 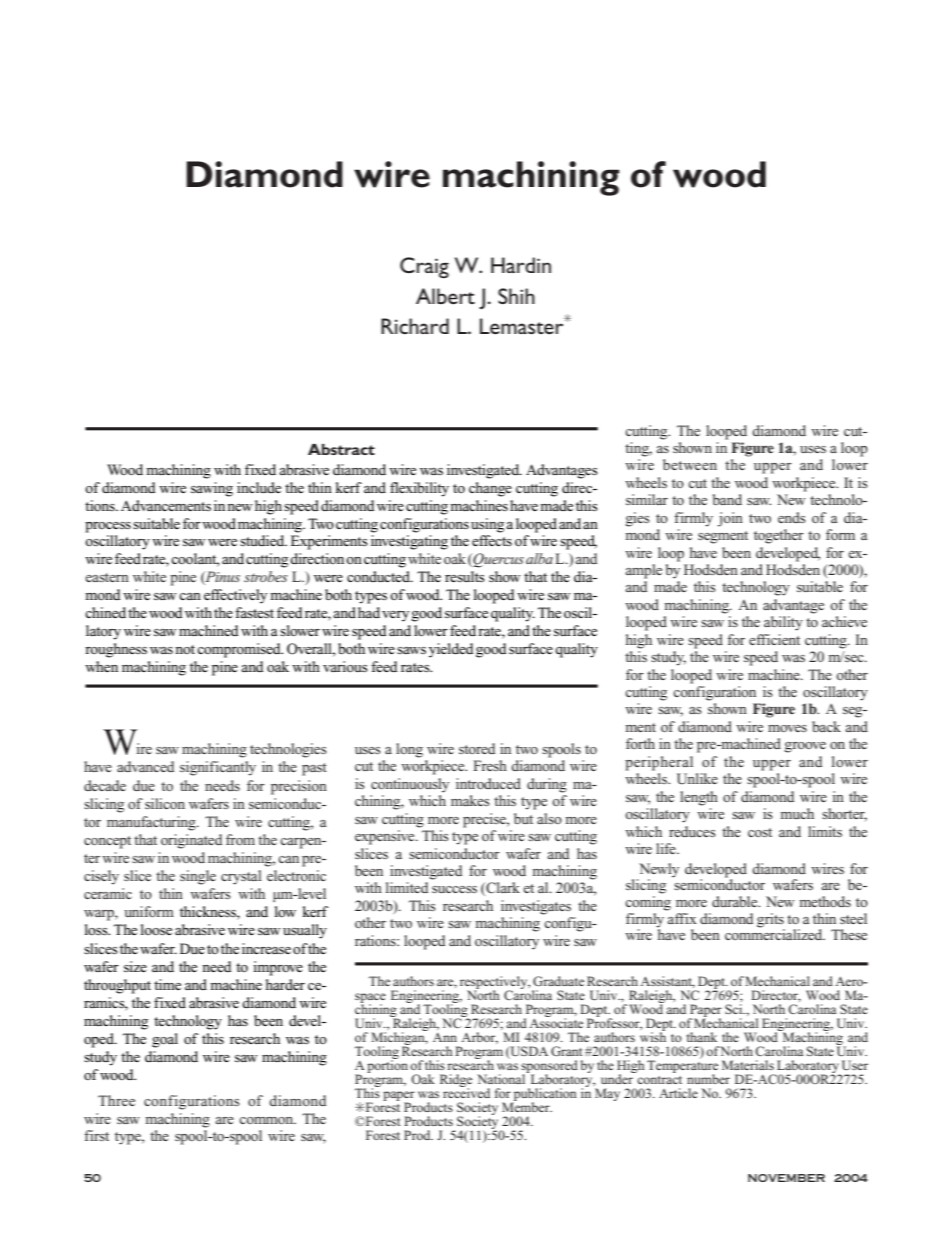 What do you see at coordinates (771, 921) in the screenshot?
I see `grits` at bounding box center [771, 921].
